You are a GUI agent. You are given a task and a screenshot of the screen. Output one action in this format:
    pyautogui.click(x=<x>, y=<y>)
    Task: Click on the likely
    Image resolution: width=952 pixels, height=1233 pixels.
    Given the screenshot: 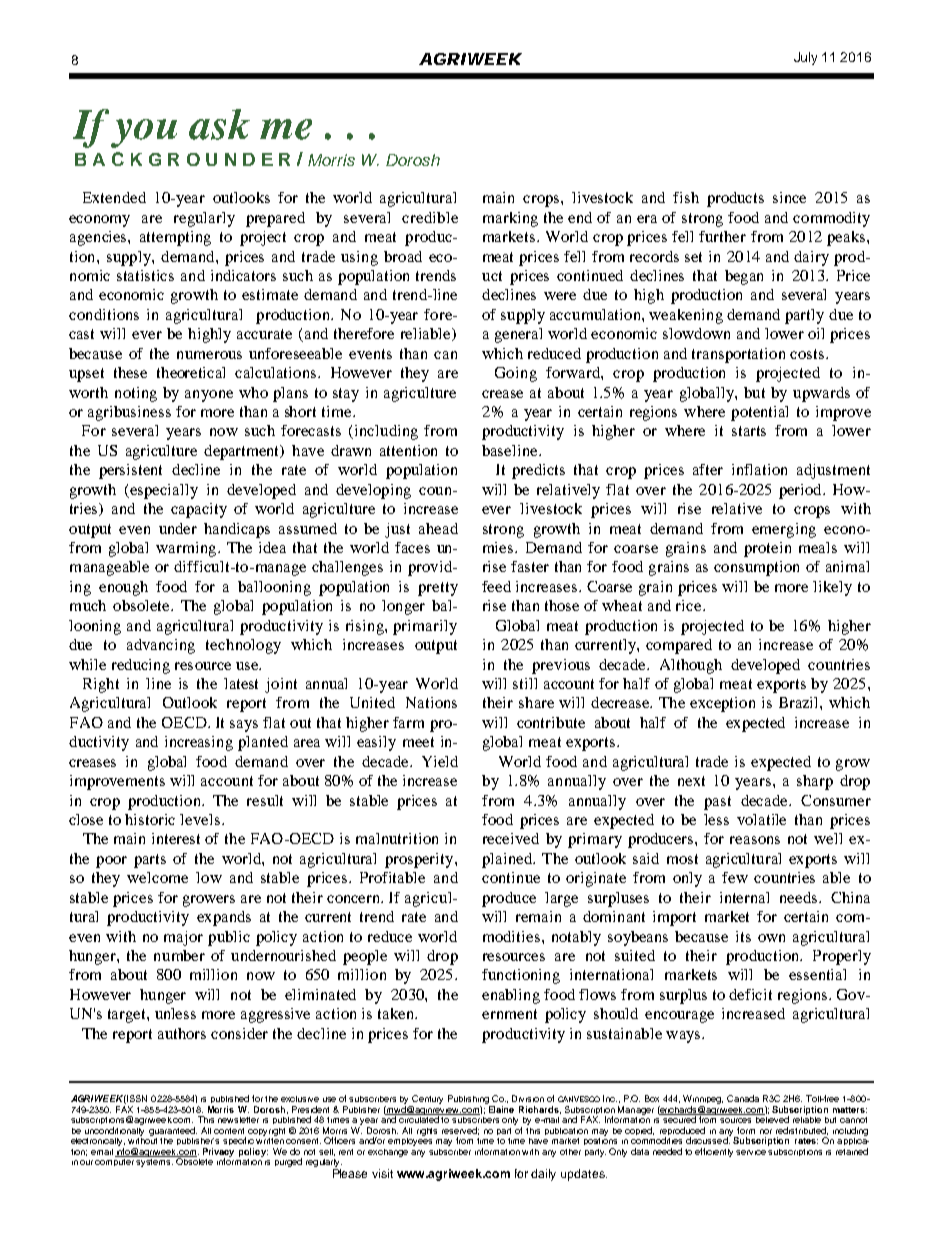 What is the action you would take?
    pyautogui.click(x=832, y=588)
